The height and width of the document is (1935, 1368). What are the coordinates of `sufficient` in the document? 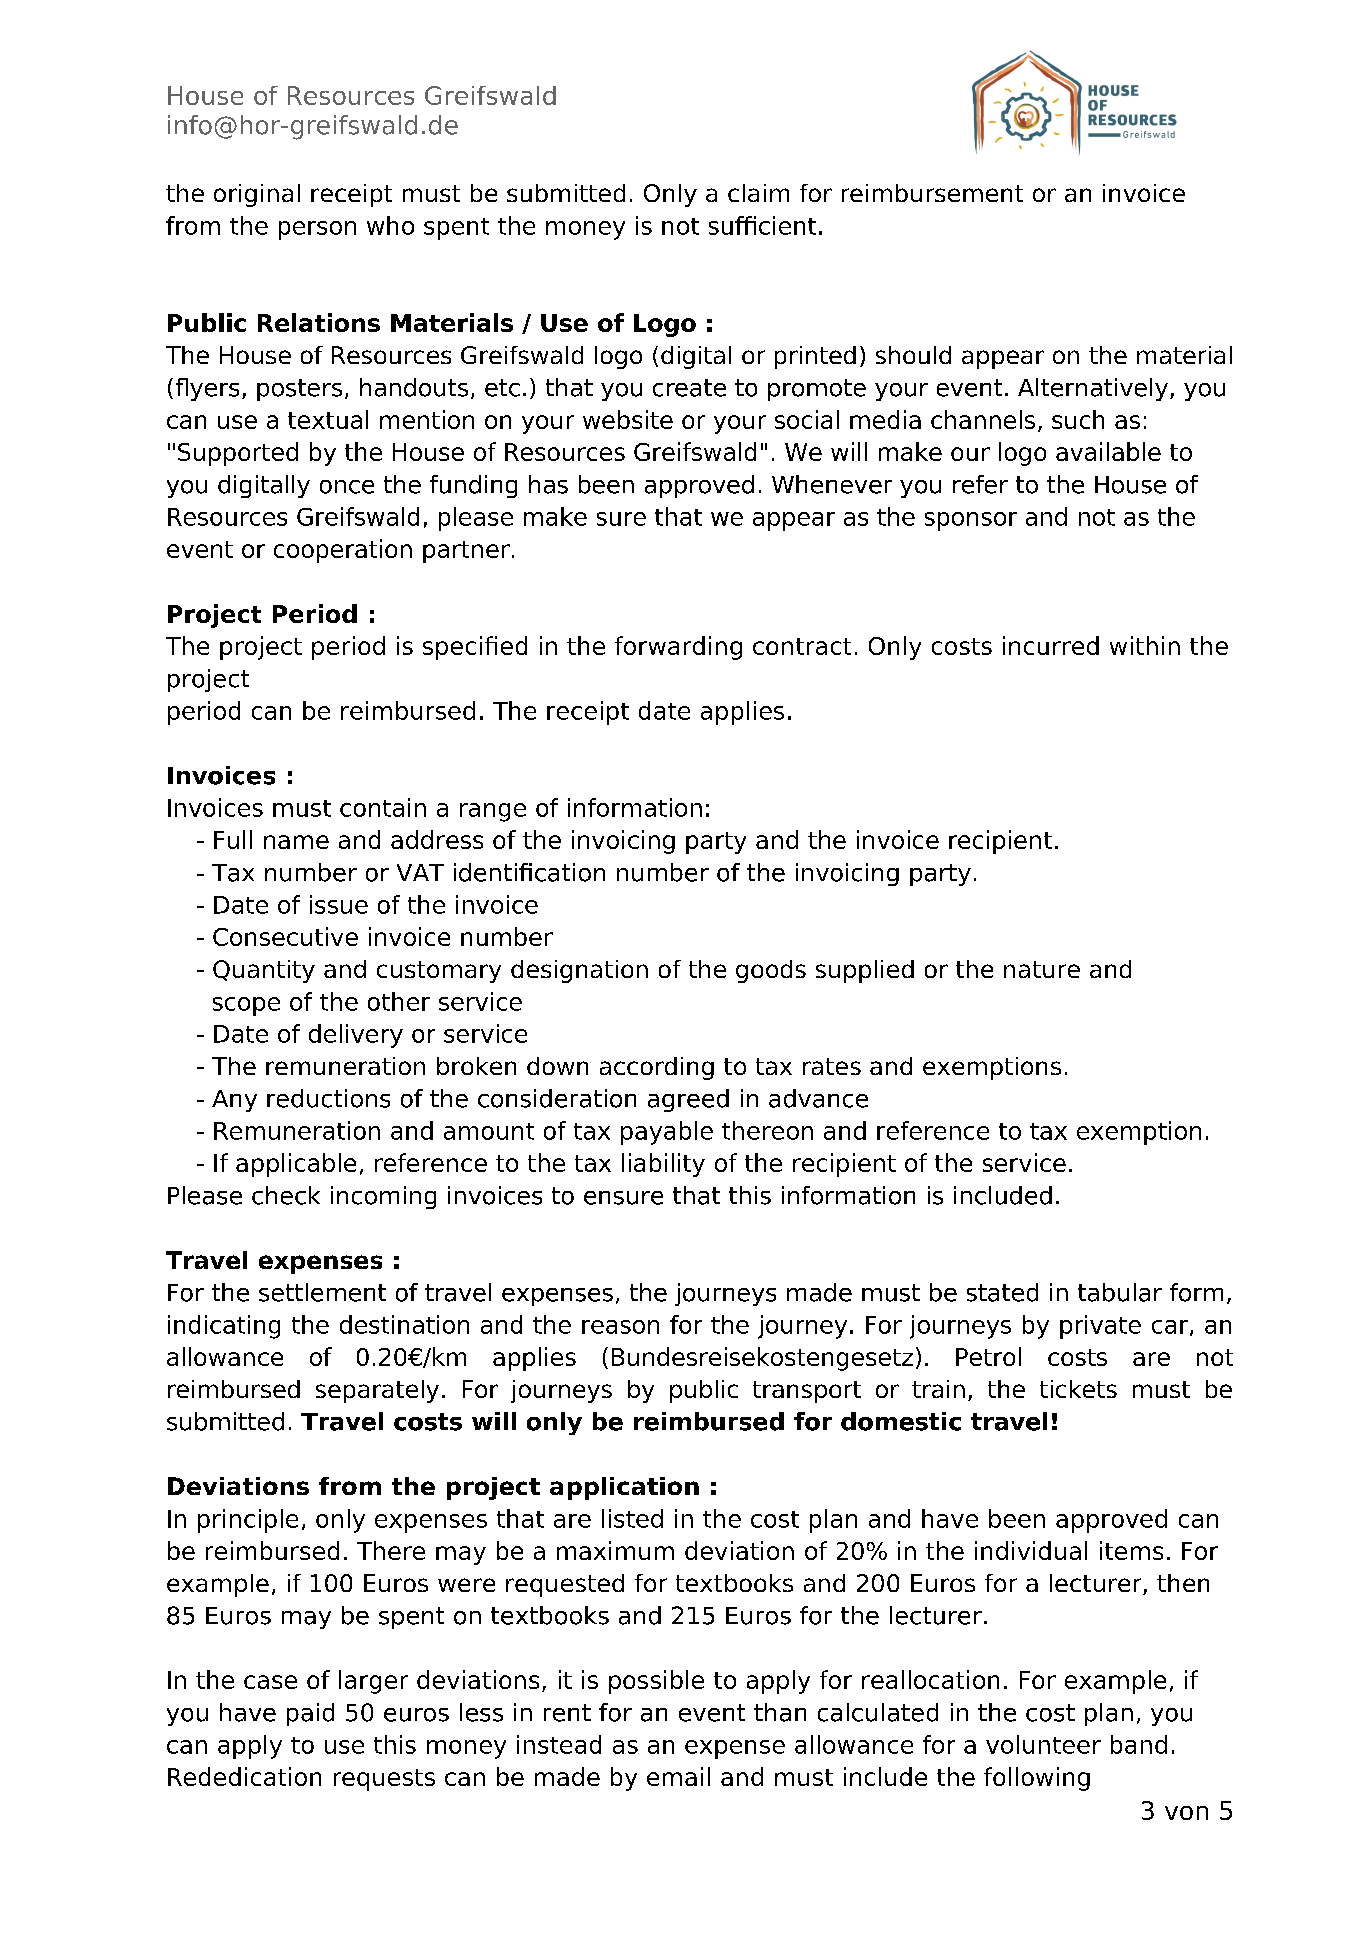 It's located at (762, 225).
